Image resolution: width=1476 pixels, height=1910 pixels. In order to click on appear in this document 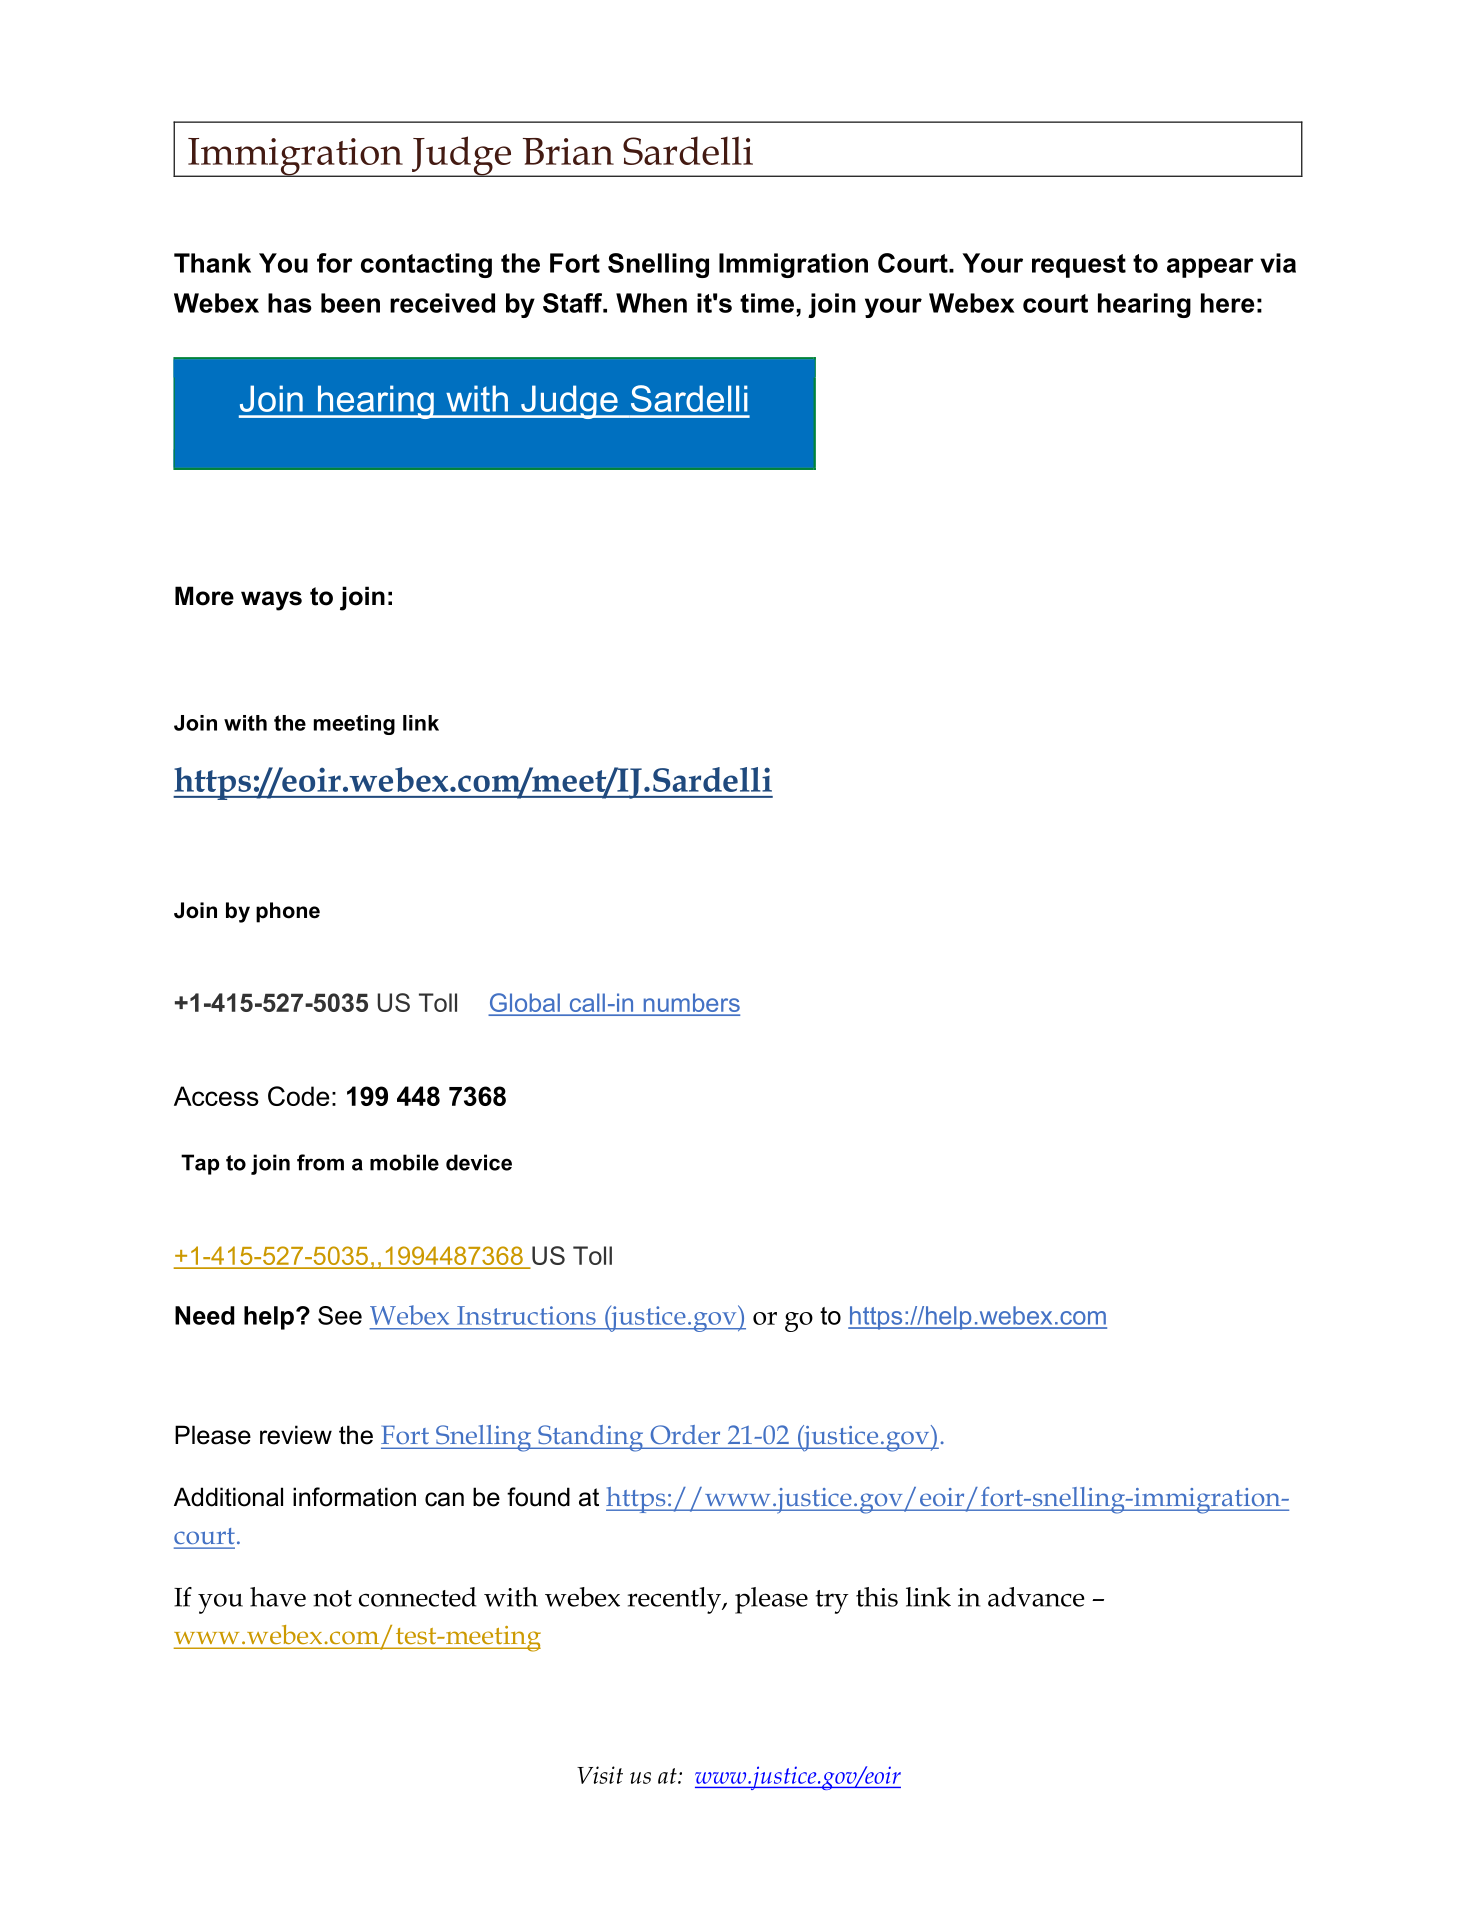, I will do `click(1210, 268)`.
